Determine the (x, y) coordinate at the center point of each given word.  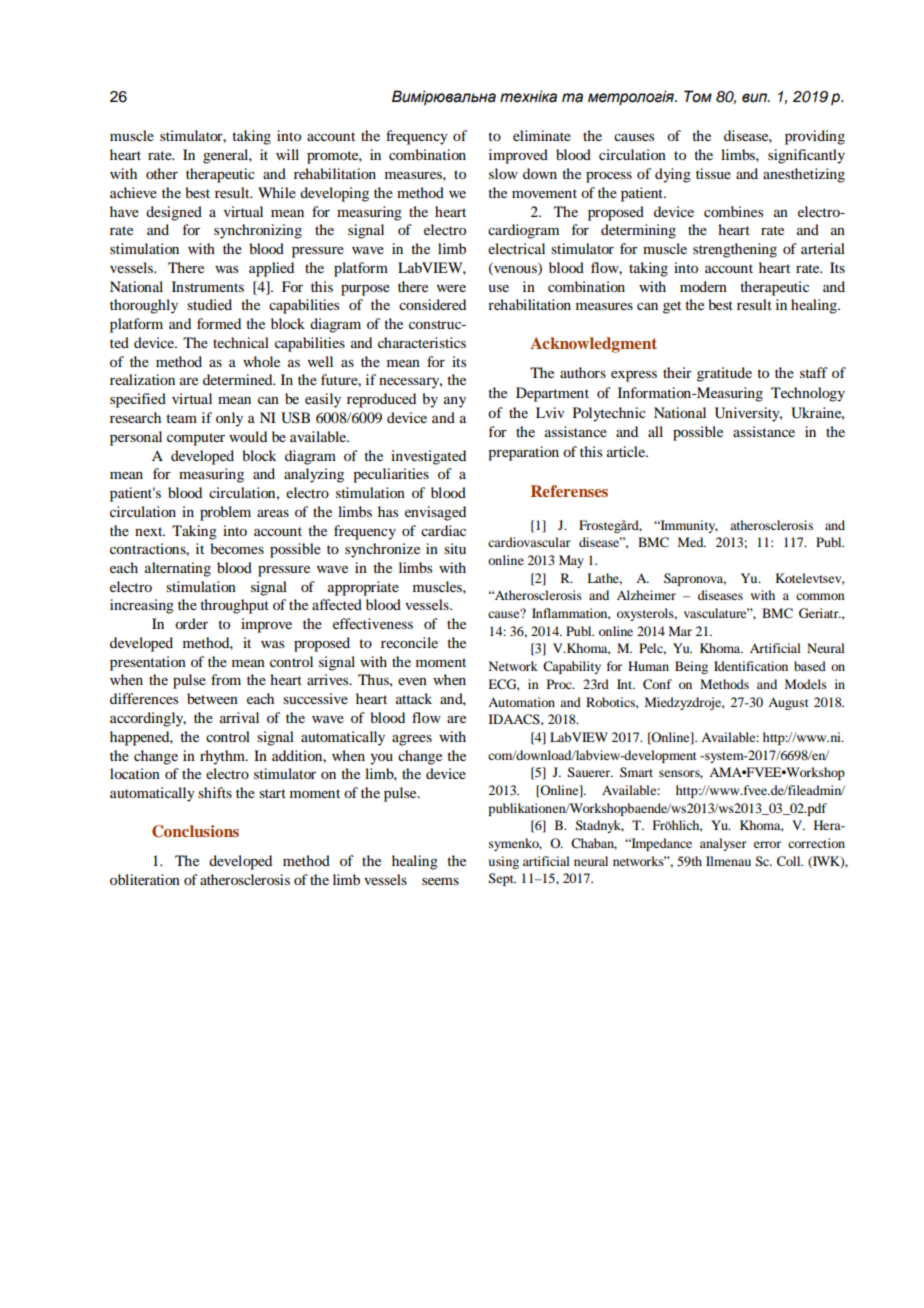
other (162, 173)
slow (503, 173)
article (627, 451)
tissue (713, 173)
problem (225, 513)
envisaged (435, 513)
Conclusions (195, 831)
